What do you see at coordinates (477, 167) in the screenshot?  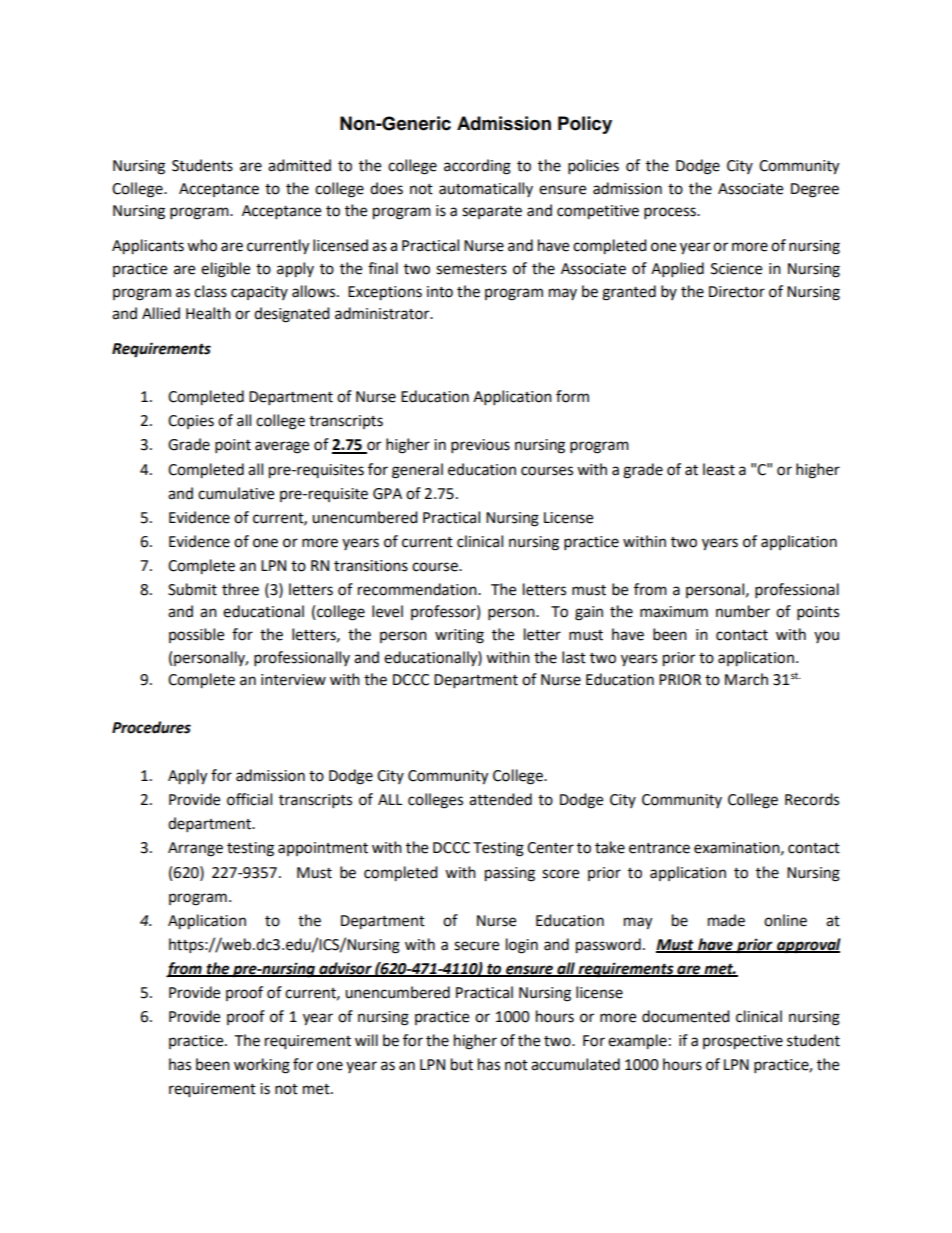 I see `according` at bounding box center [477, 167].
